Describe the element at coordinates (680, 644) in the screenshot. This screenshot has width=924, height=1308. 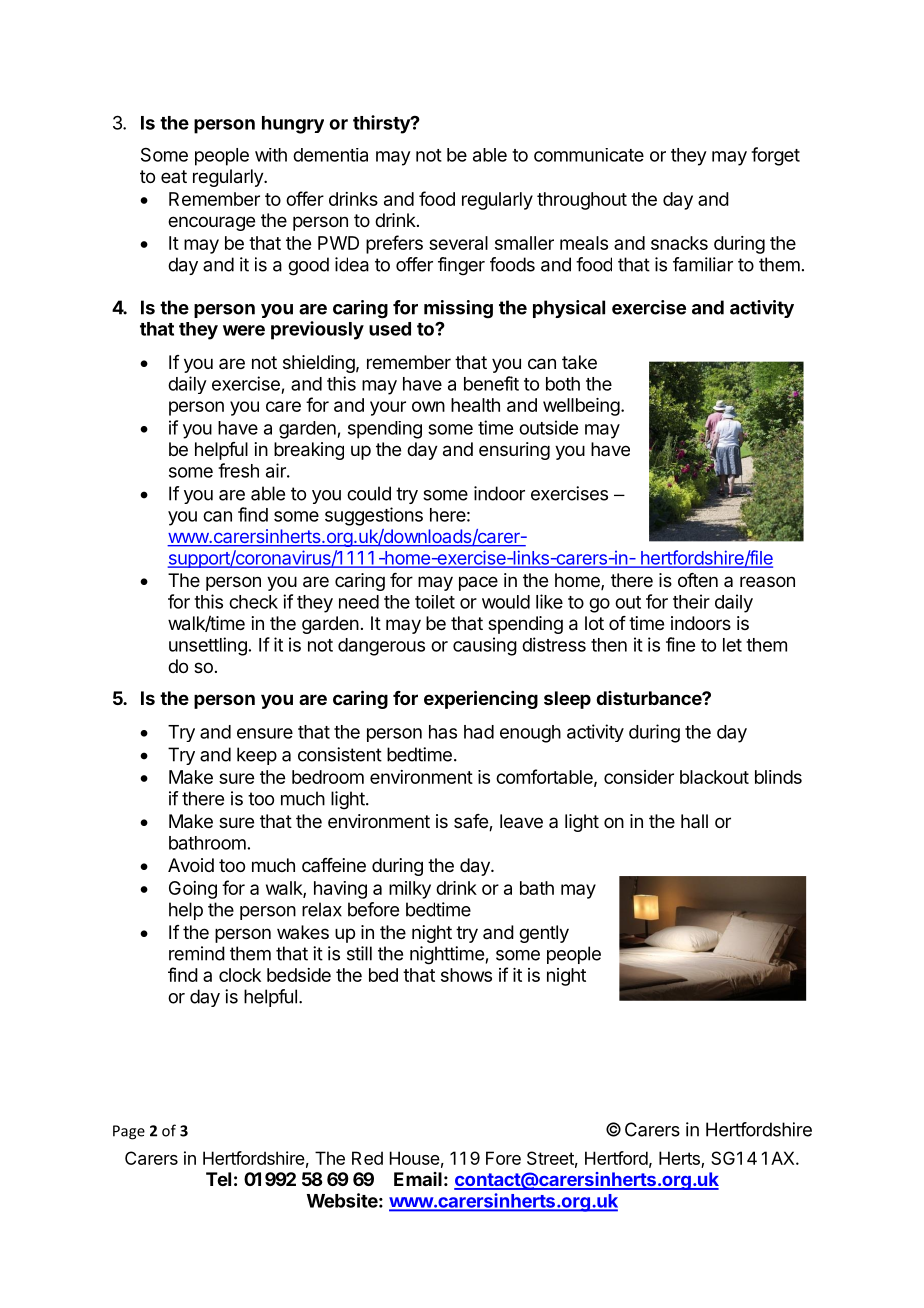
I see `fine` at that location.
